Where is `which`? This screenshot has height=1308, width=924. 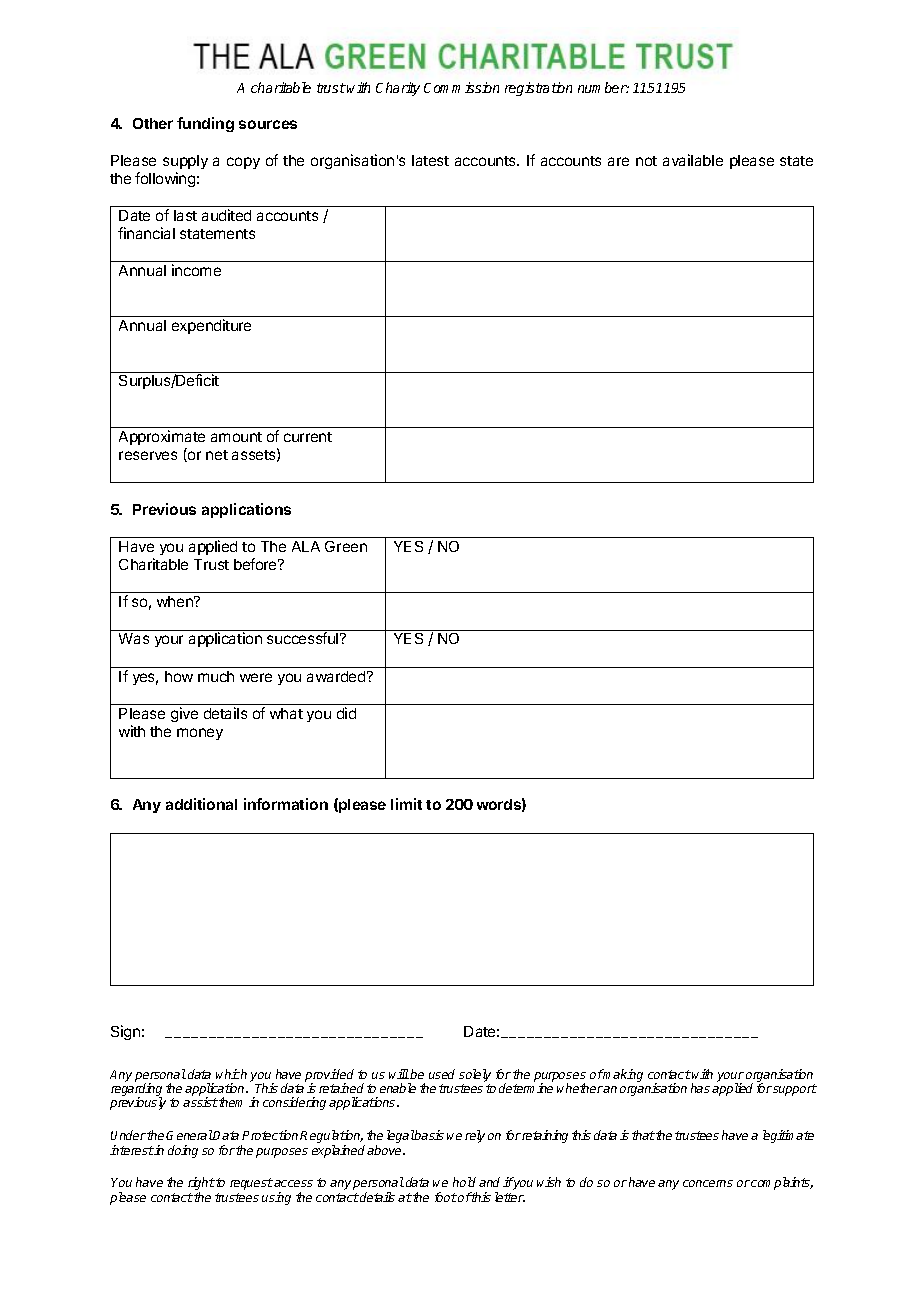
which is located at coordinates (231, 1074).
